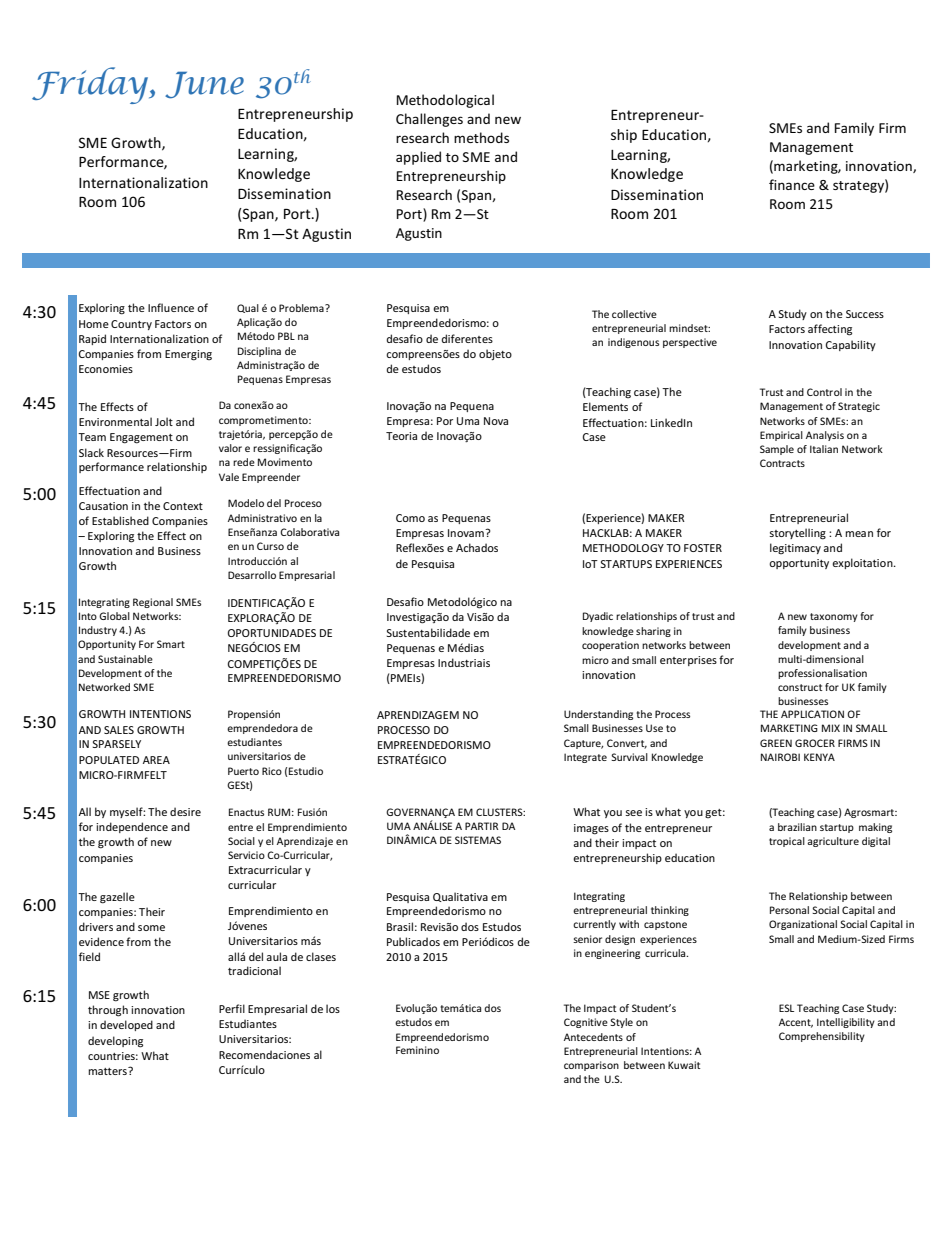 The height and width of the page is (1233, 952). What do you see at coordinates (204, 85) in the page?
I see `June` at bounding box center [204, 85].
